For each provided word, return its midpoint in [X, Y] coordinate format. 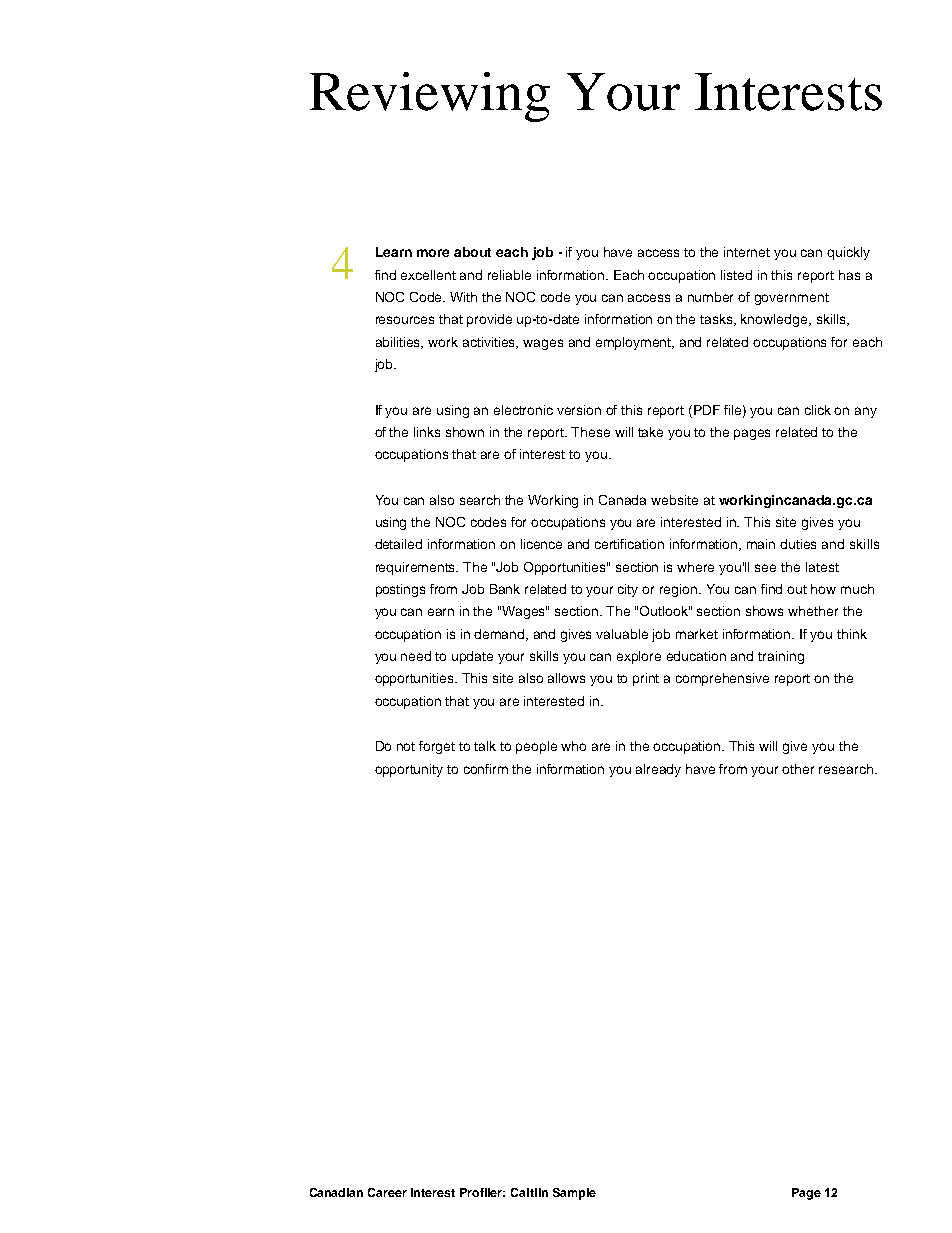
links [427, 432]
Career [387, 1192]
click [818, 410]
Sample [574, 1194]
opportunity [409, 770]
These [590, 432]
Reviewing [430, 97]
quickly [848, 253]
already [658, 770]
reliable [509, 275]
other [798, 769]
